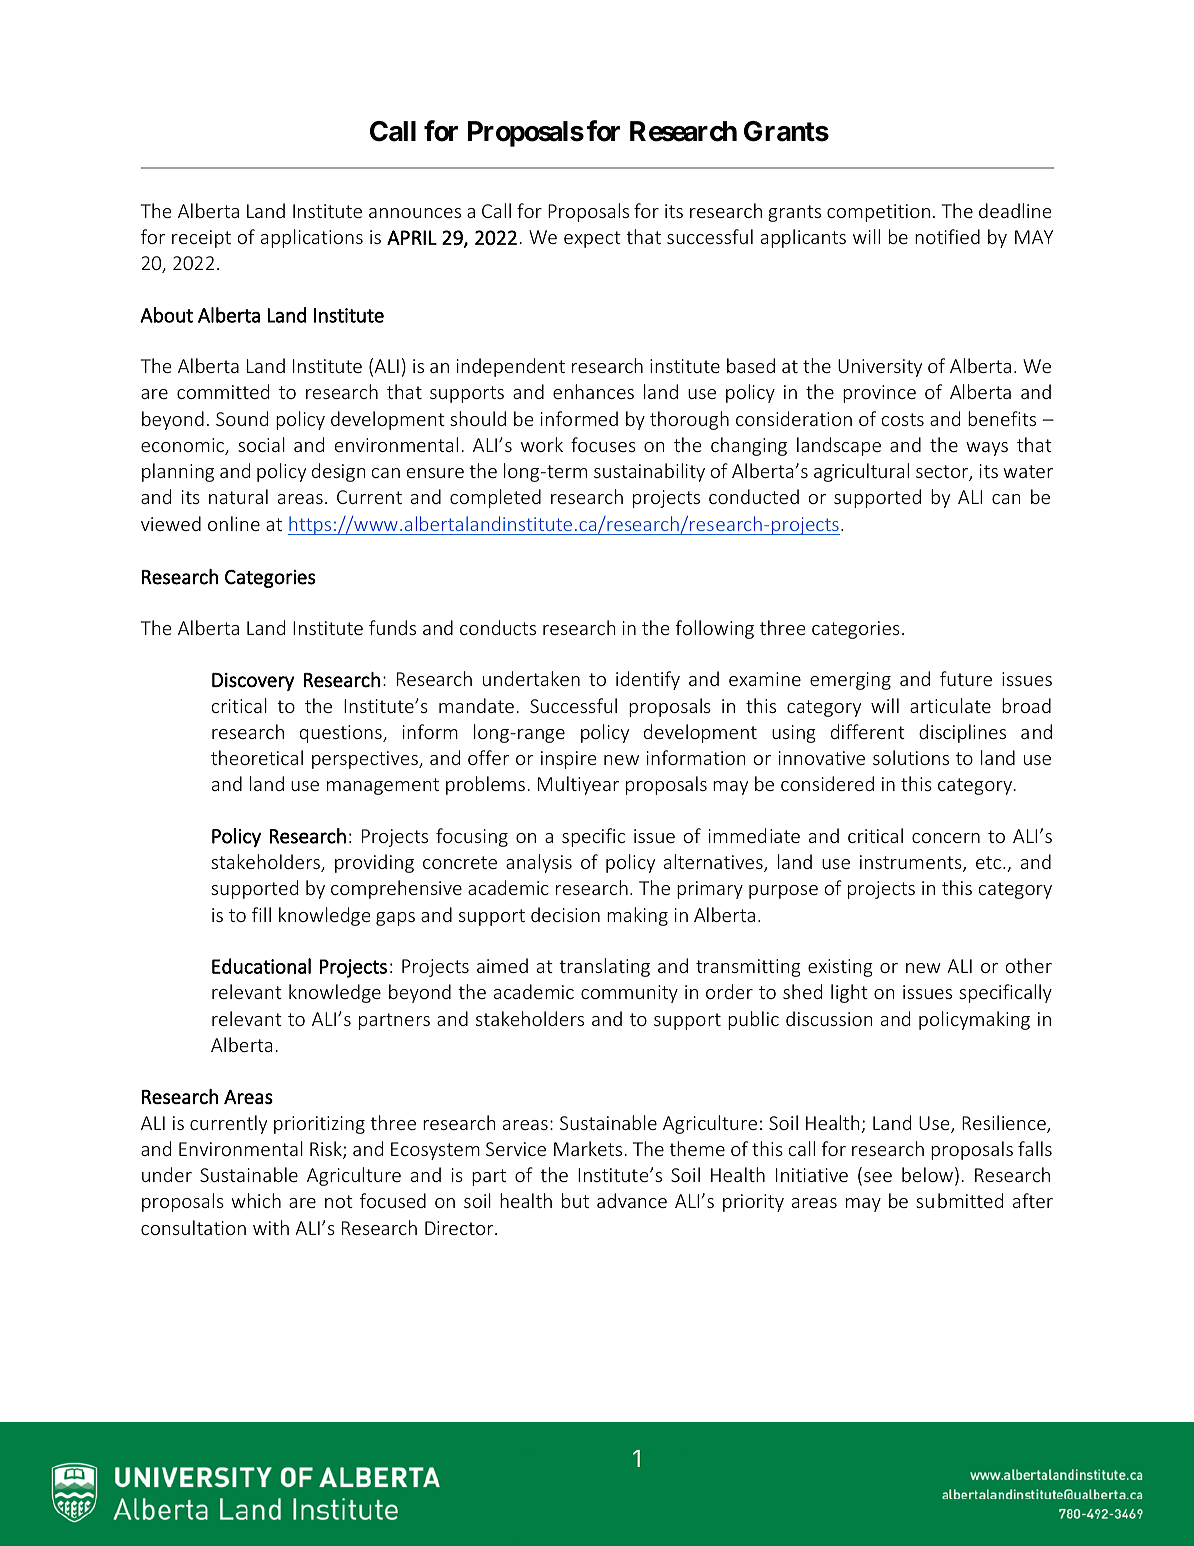 This page has width=1194, height=1546. I want to click on instruments, so click(912, 863).
